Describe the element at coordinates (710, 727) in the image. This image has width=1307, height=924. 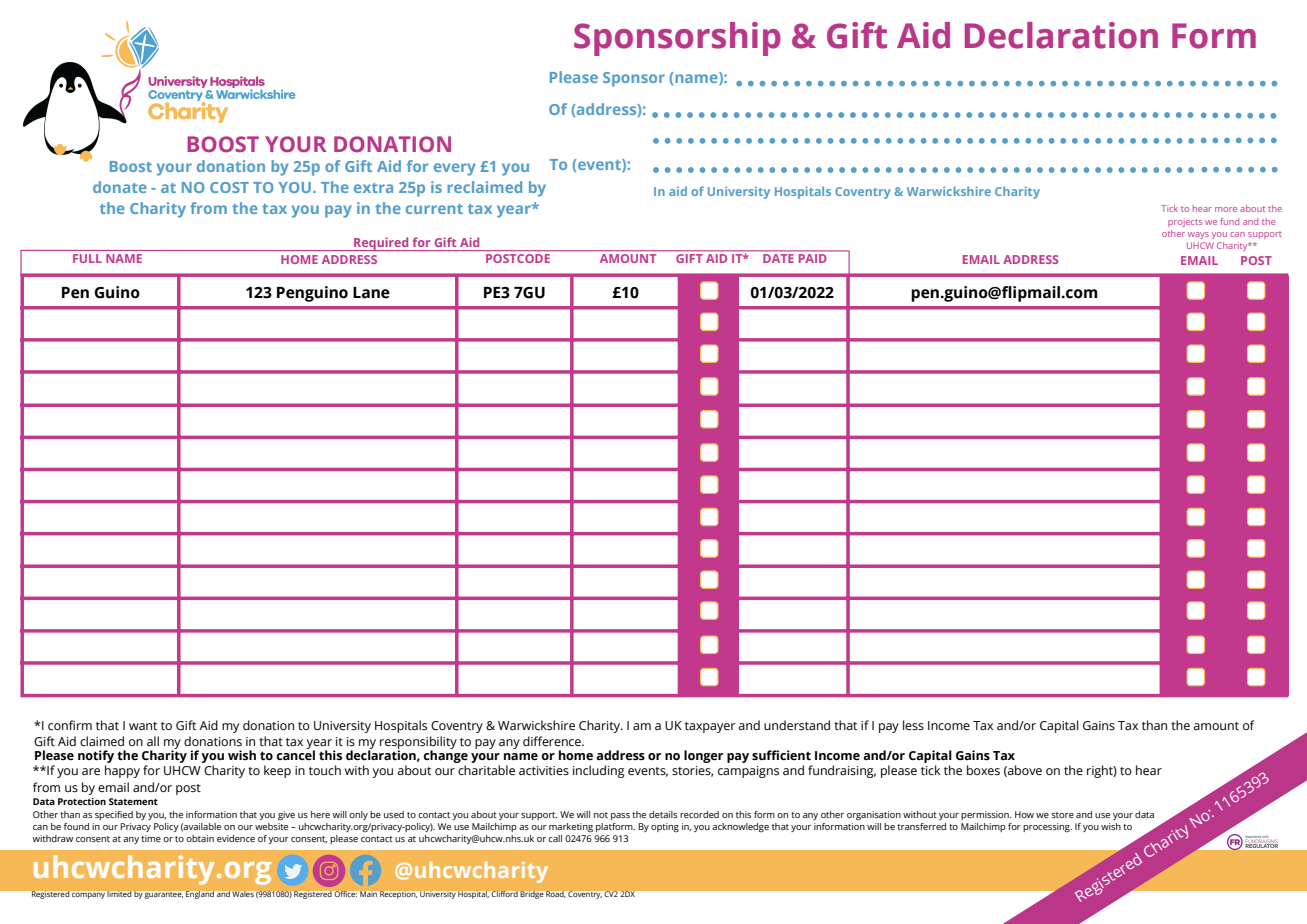
I see `taxpayer` at that location.
